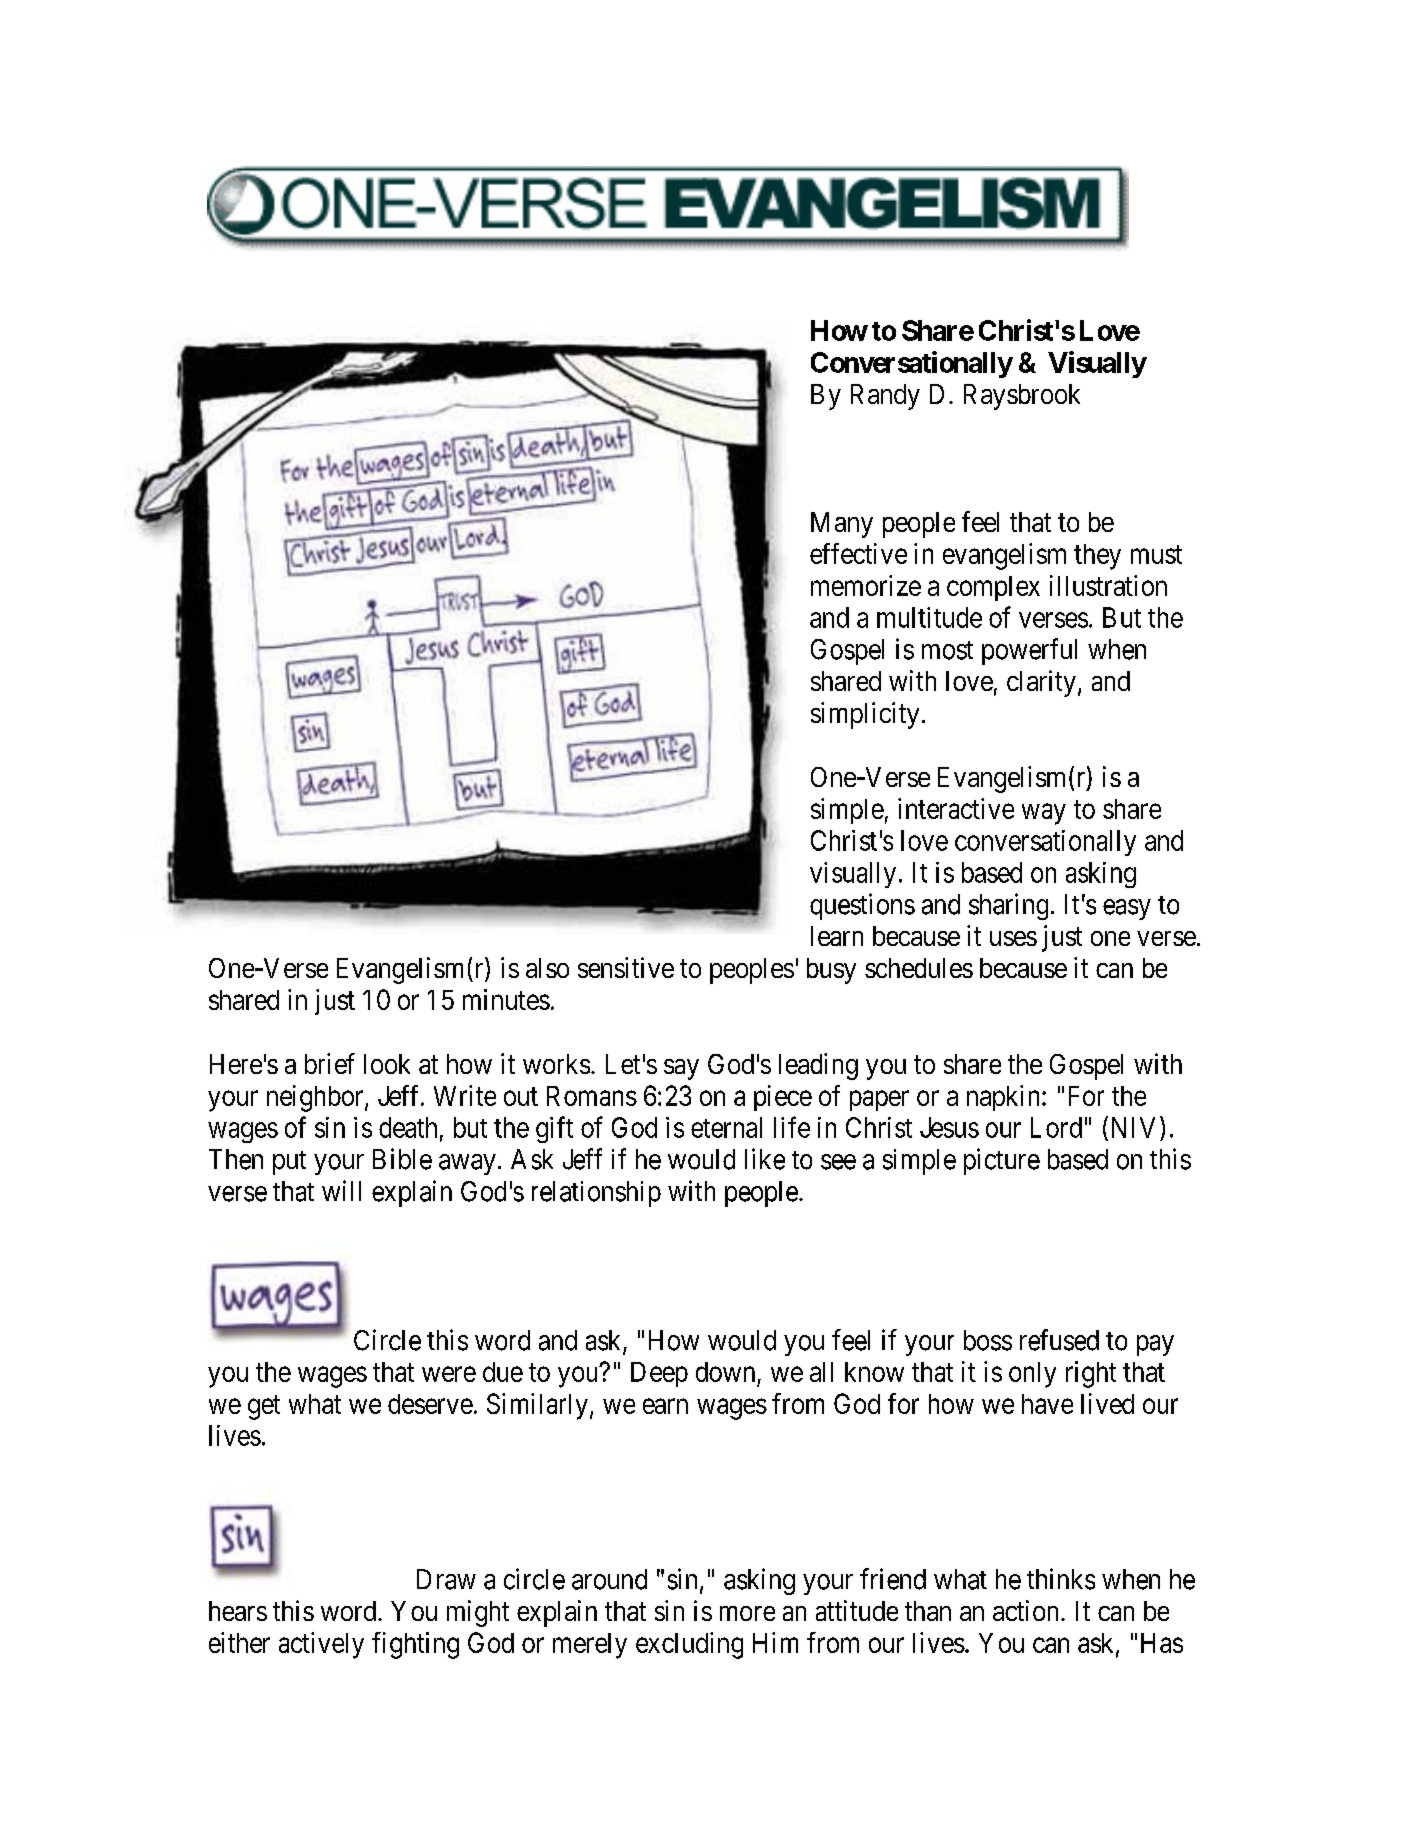 The height and width of the screenshot is (1826, 1411). I want to click on actively, so click(321, 1645).
